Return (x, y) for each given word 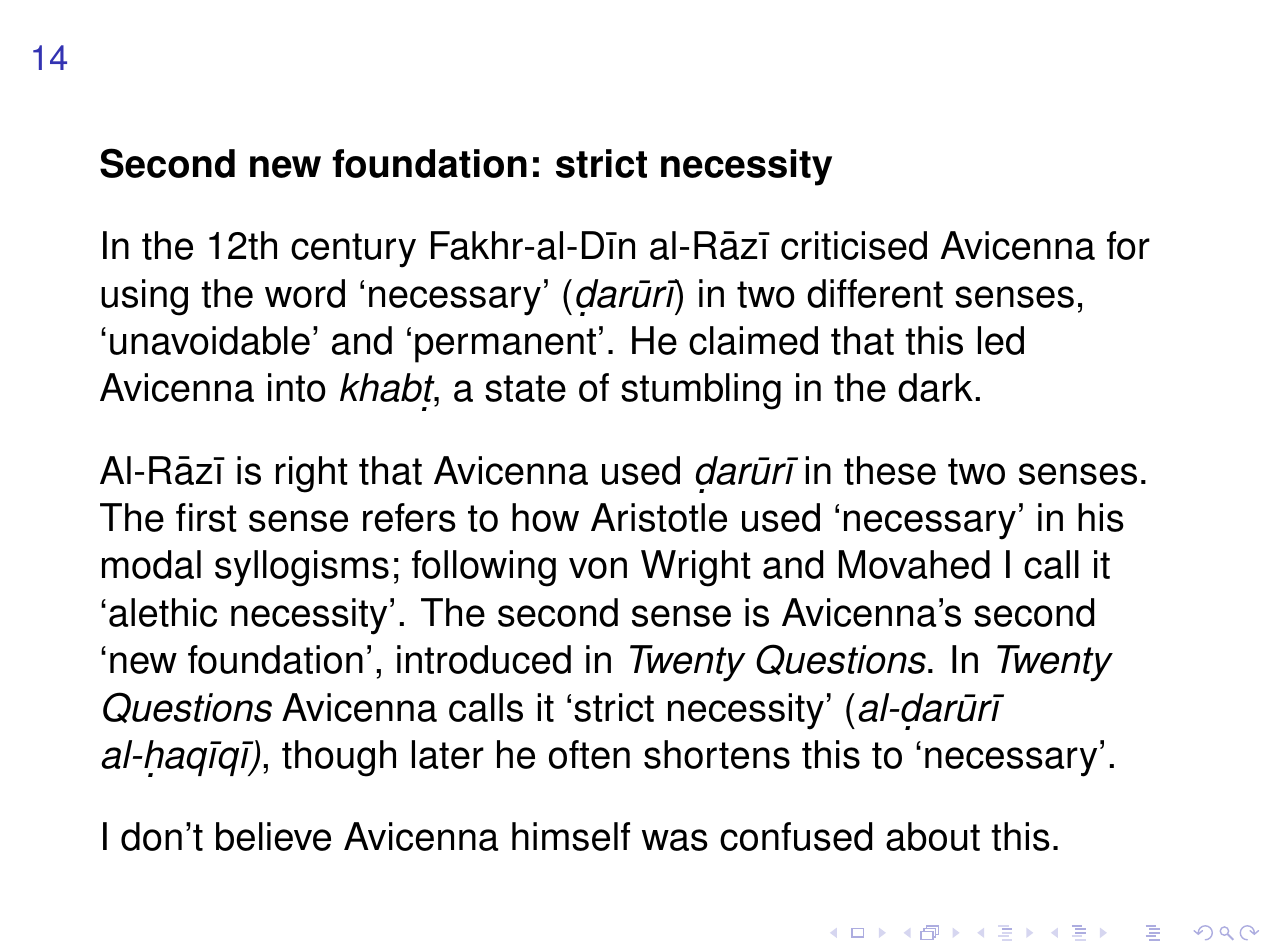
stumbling (701, 391)
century (353, 250)
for (1128, 245)
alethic (163, 612)
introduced (484, 659)
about (933, 836)
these (890, 470)
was (675, 840)
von (598, 568)
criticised (854, 245)
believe (273, 836)
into (297, 387)
